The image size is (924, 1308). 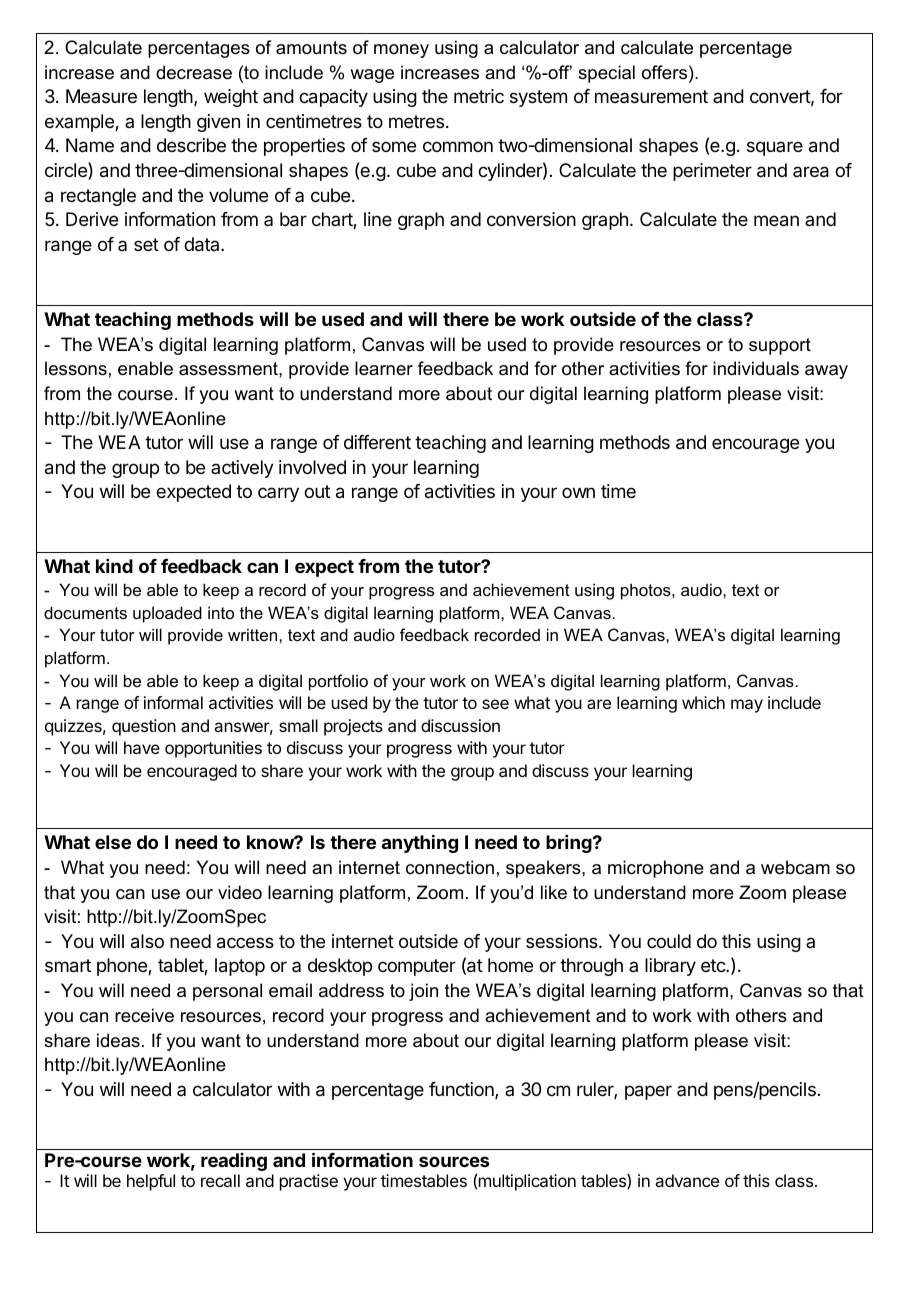 What do you see at coordinates (151, 1182) in the document?
I see `helpful` at bounding box center [151, 1182].
